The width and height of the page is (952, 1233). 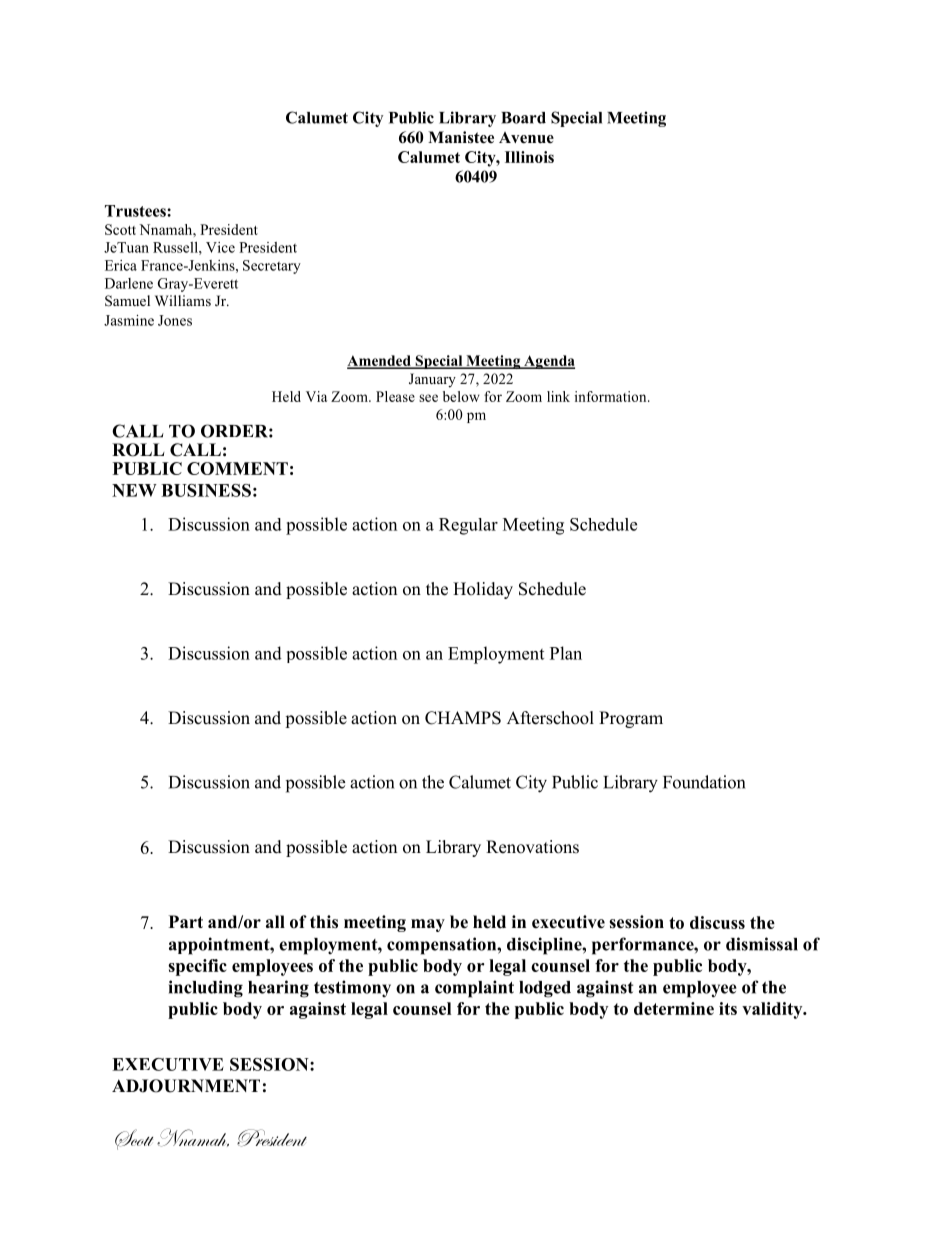 I want to click on Manistee, so click(x=461, y=137).
